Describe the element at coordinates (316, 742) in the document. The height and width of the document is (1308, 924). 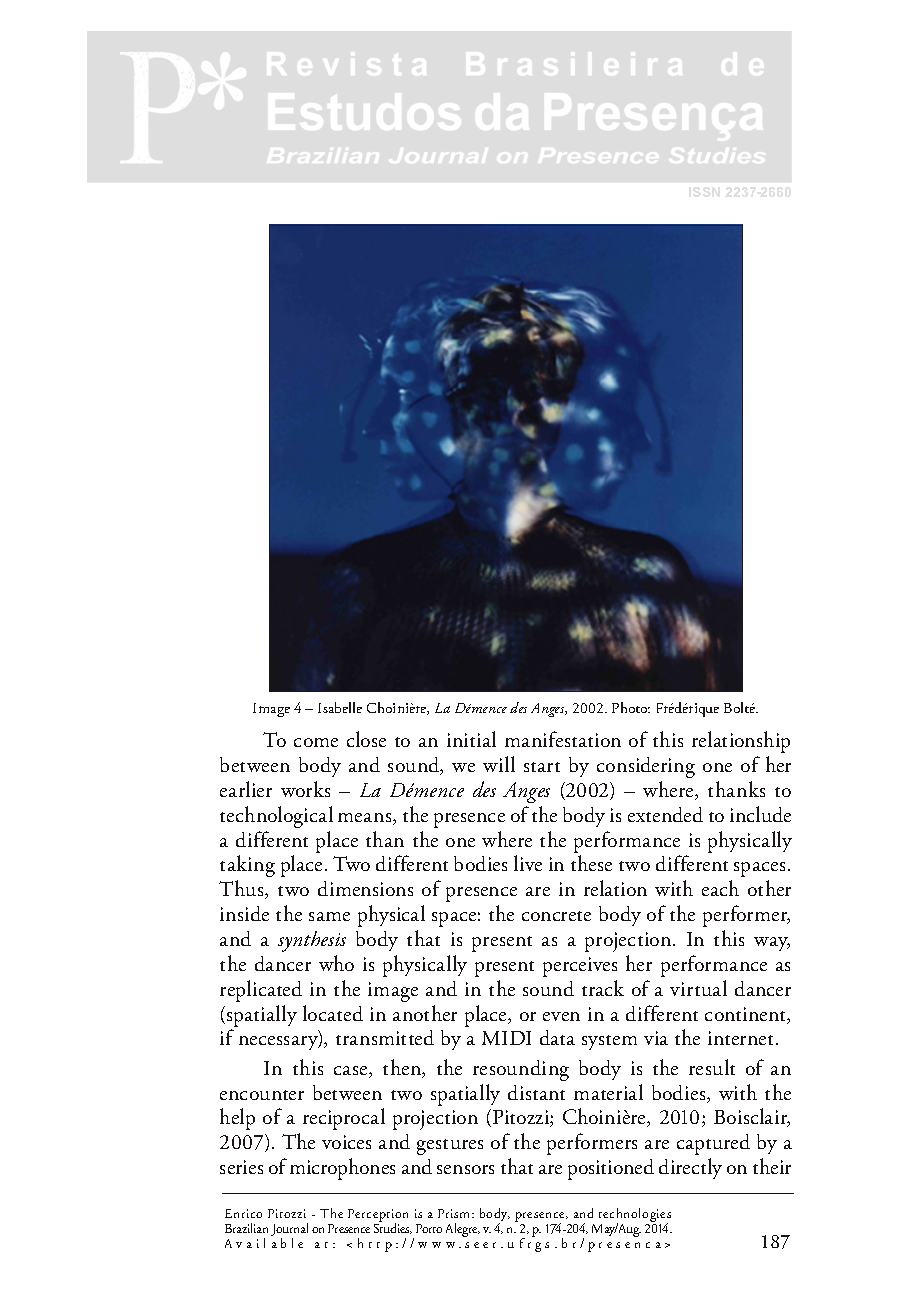
I see `come` at that location.
